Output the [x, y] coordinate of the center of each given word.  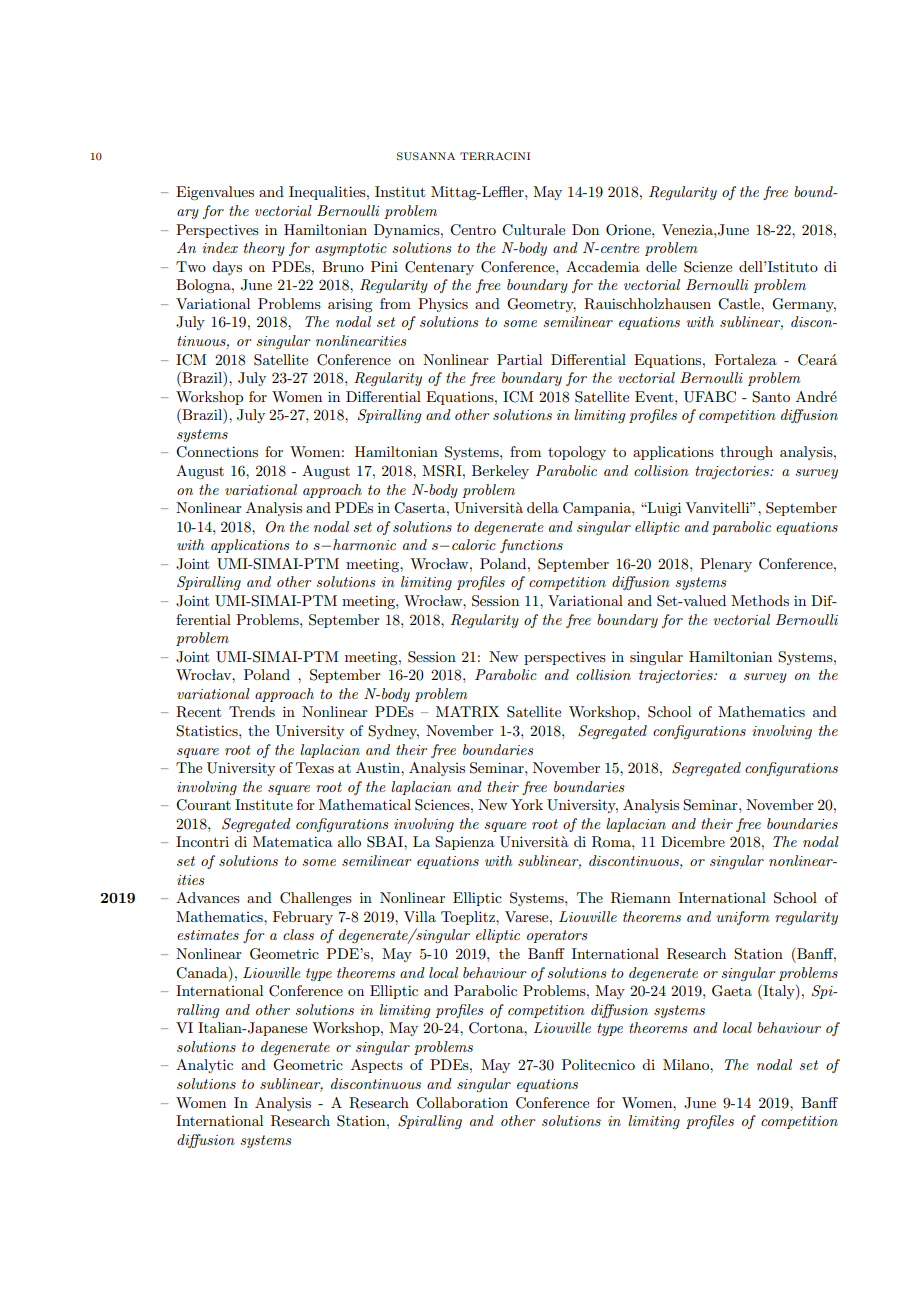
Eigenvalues [215, 193]
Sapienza [465, 843]
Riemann [641, 898]
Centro [473, 230]
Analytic [204, 1066]
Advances [208, 897]
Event [655, 396]
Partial [519, 359]
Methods [760, 600]
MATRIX [467, 712]
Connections [217, 452]
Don [585, 229]
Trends [252, 711]
